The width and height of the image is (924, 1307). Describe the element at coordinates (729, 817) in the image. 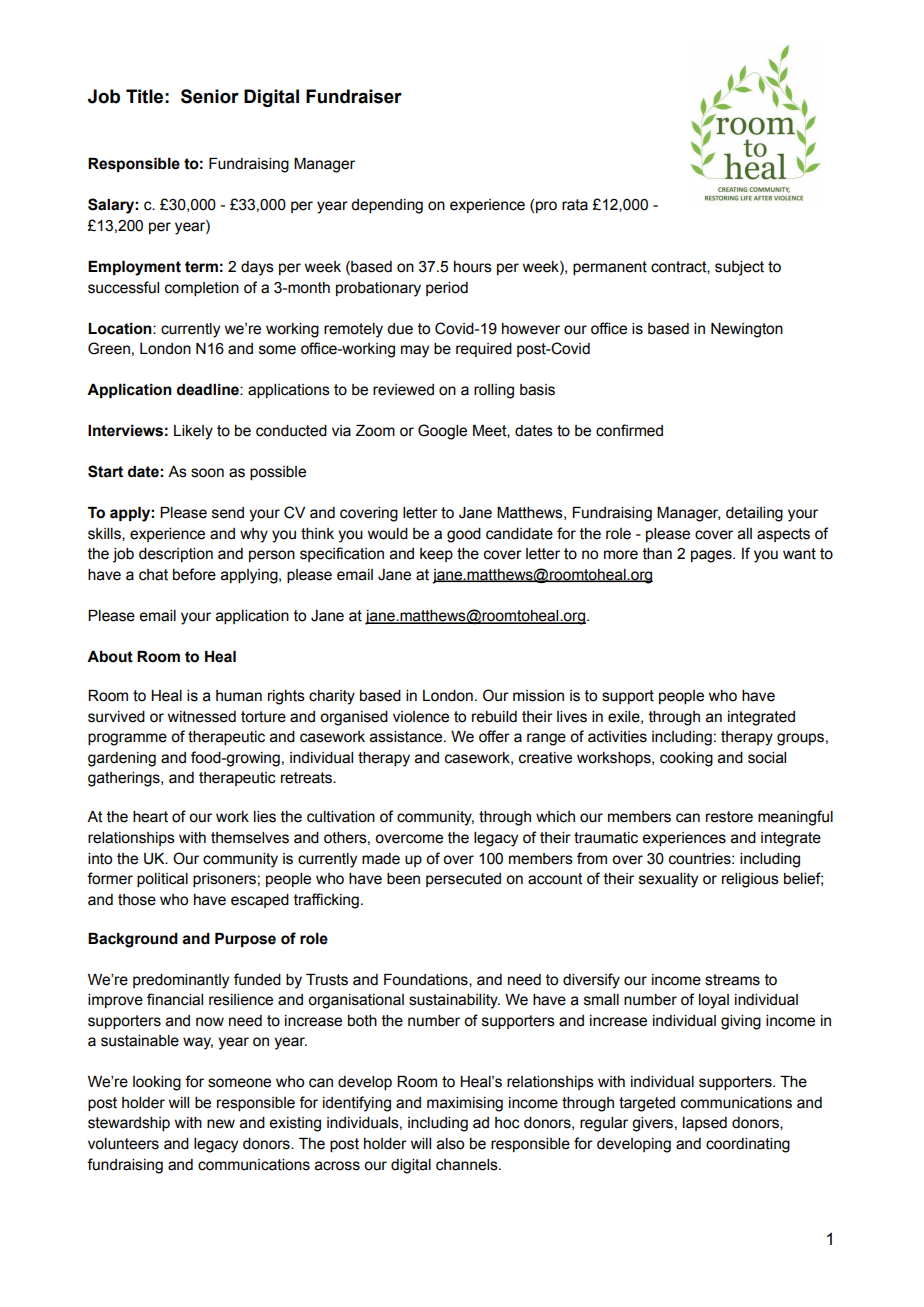

I see `restore` at that location.
